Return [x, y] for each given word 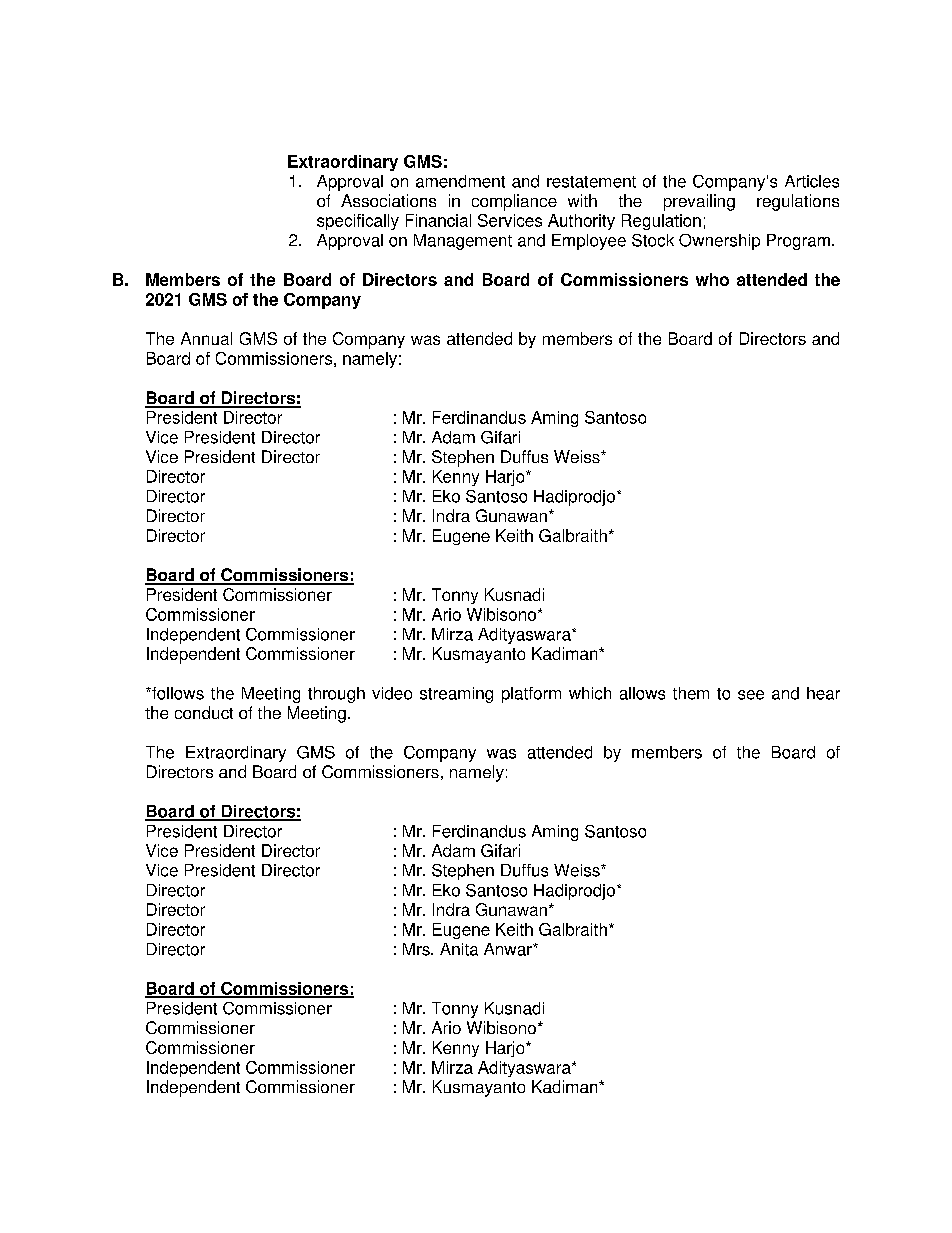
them [691, 693]
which [590, 693]
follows [177, 693]
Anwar [509, 949]
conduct [204, 712]
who [712, 279]
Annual [206, 338]
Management [463, 242]
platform [531, 695]
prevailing [699, 202]
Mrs [417, 949]
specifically [358, 222]
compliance [514, 202]
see [751, 695]
